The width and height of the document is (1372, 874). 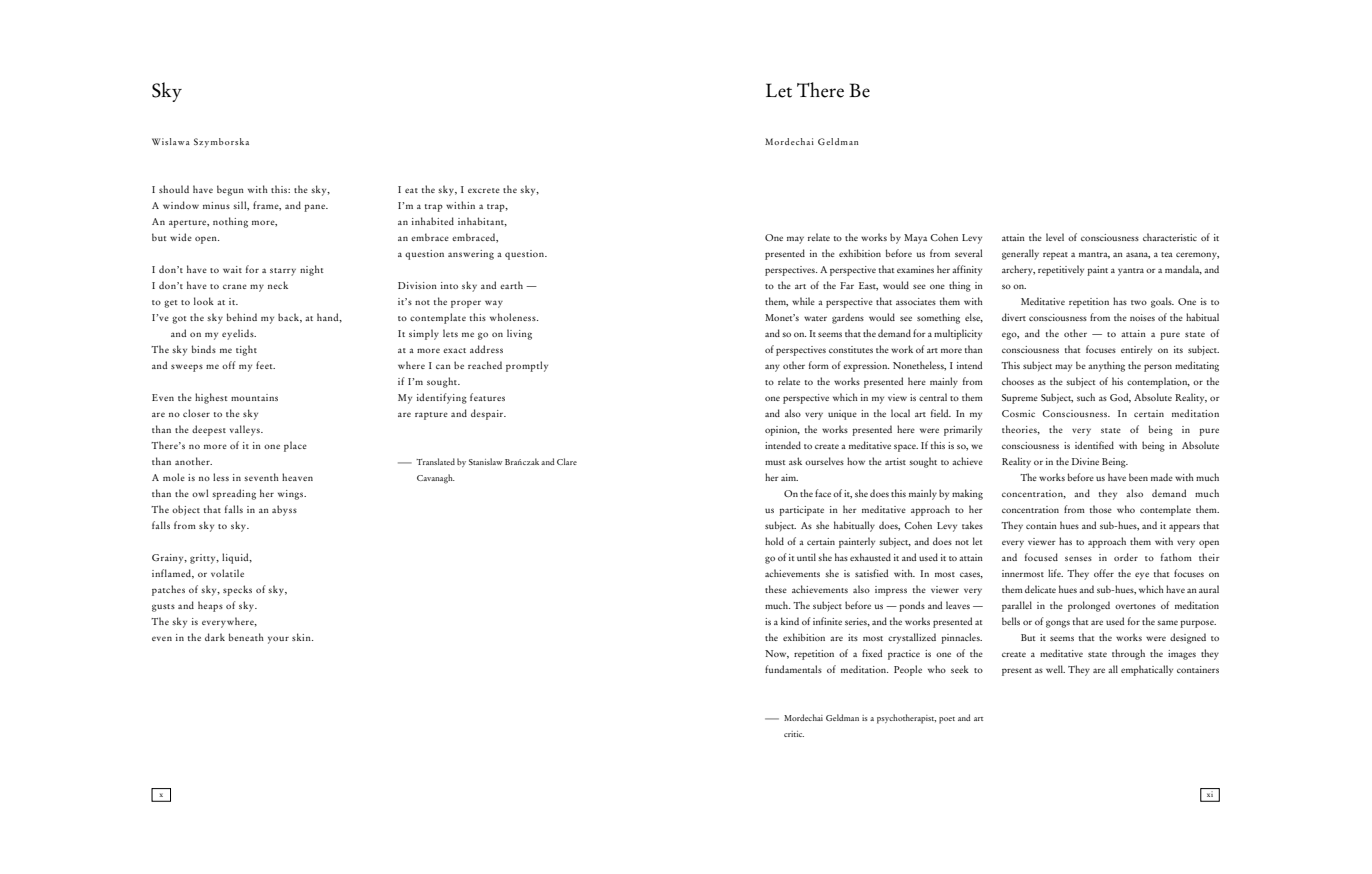 What do you see at coordinates (237, 590) in the document?
I see `specks` at bounding box center [237, 590].
